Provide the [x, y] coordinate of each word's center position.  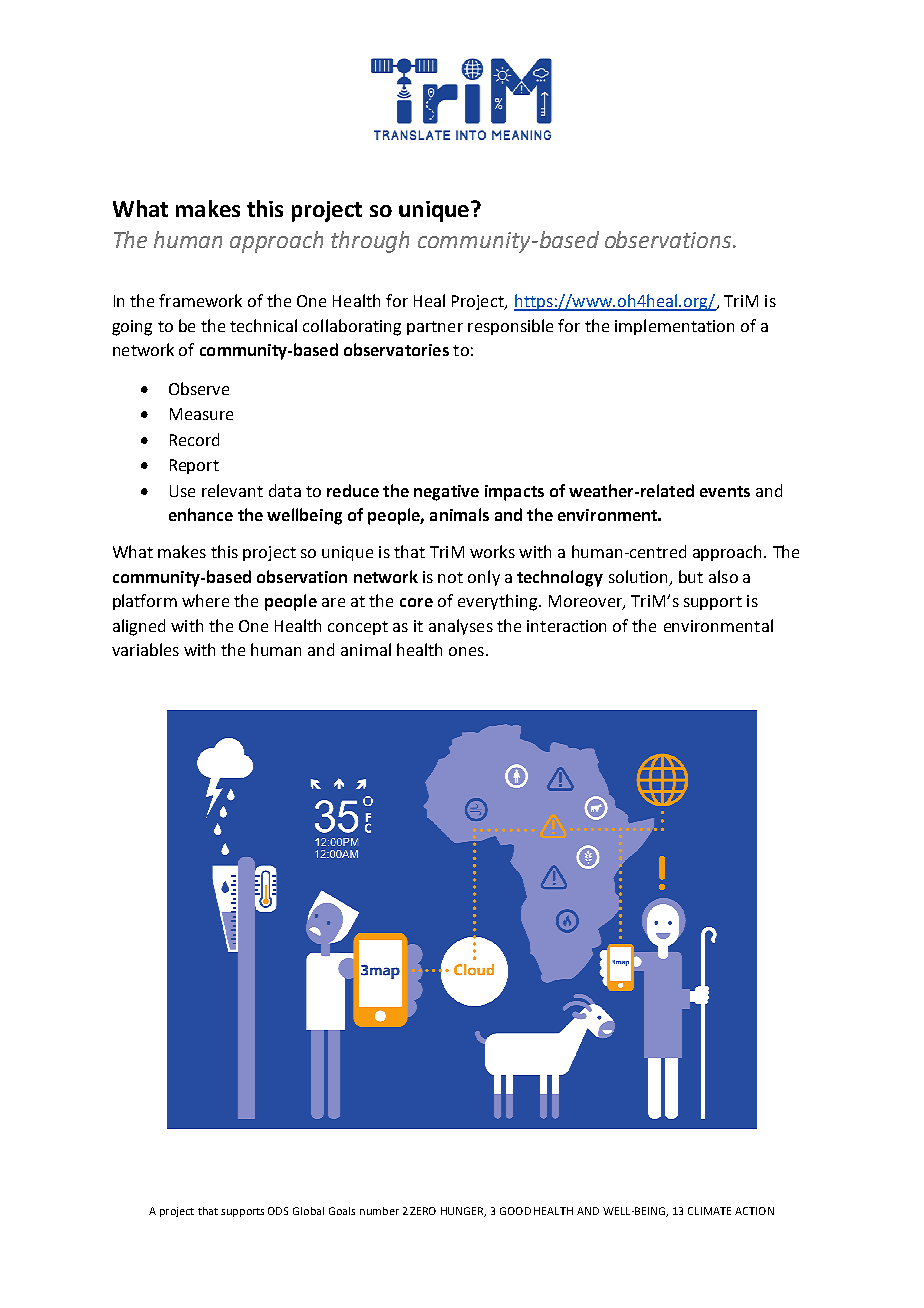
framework [200, 300]
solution [638, 576]
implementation [674, 327]
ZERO [423, 1211]
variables [145, 649]
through [370, 242]
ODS [278, 1211]
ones [466, 651]
